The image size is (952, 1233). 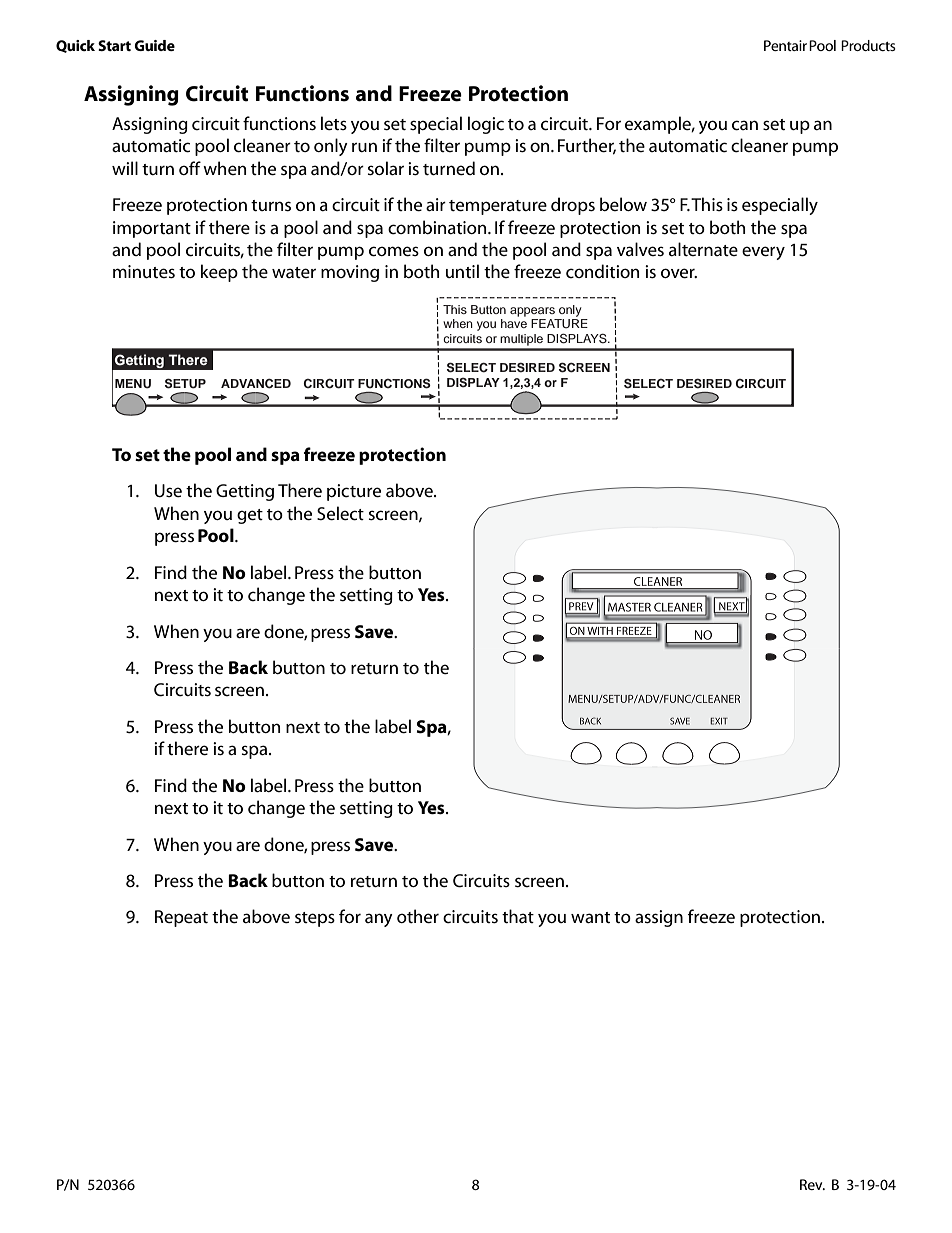 What do you see at coordinates (168, 490) in the screenshot?
I see `Use` at bounding box center [168, 490].
